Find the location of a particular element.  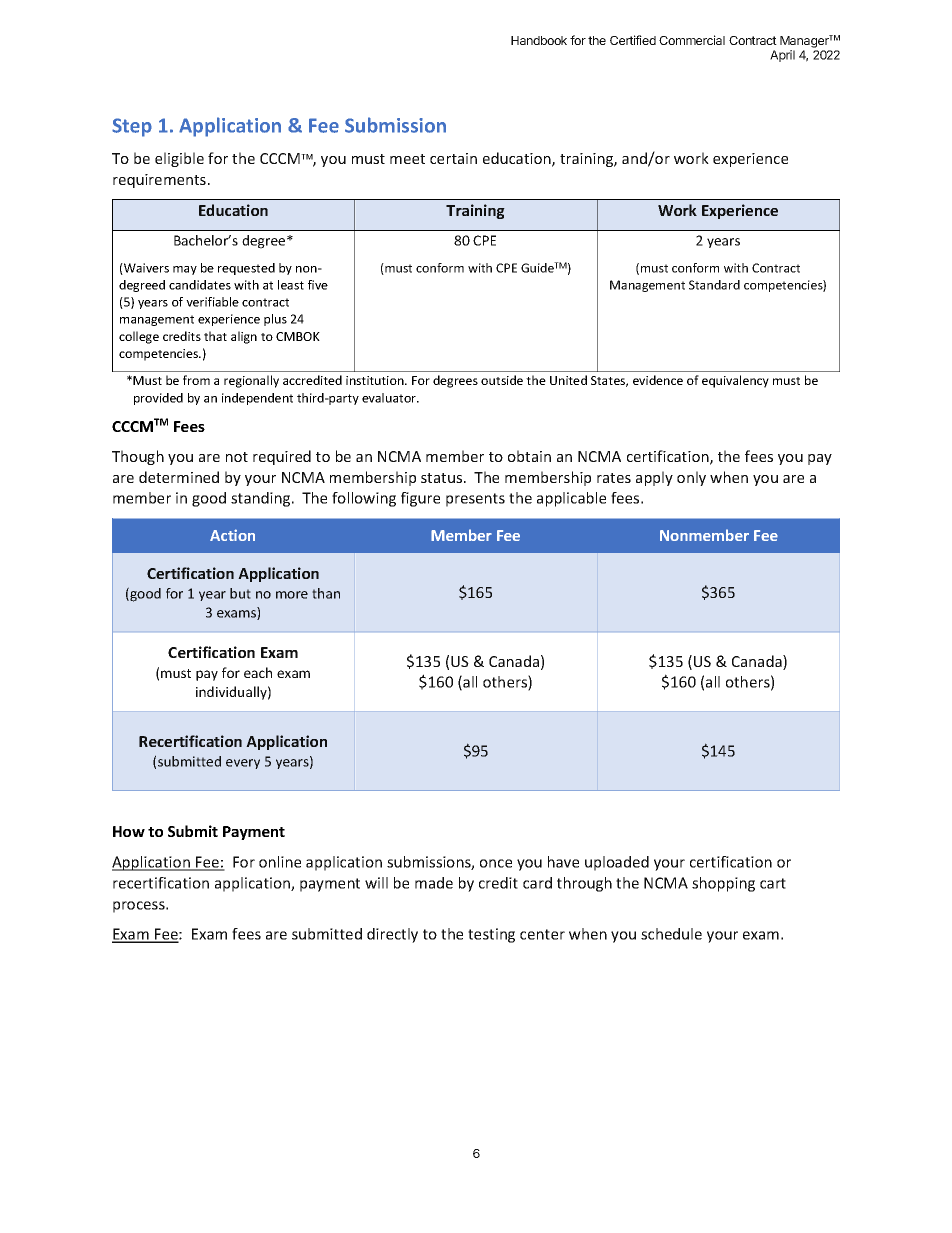

status is located at coordinates (443, 478).
